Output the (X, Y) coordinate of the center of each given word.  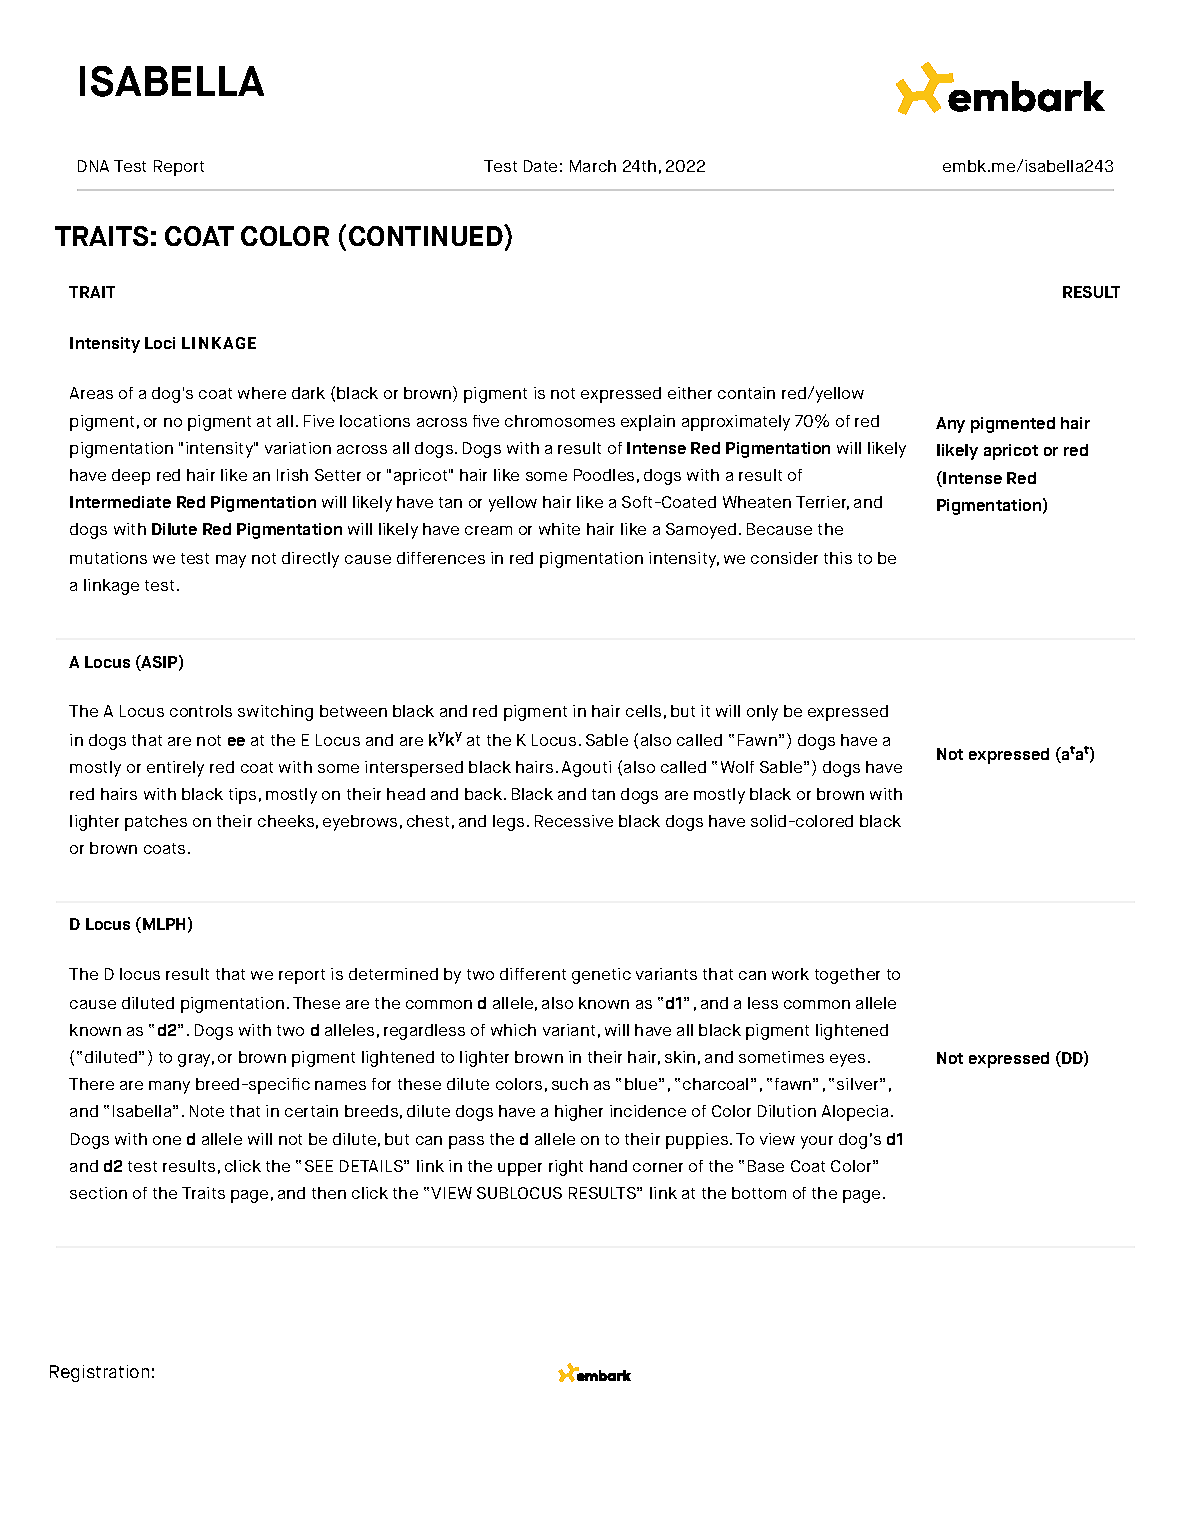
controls (201, 711)
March (593, 166)
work (790, 974)
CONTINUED (427, 235)
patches (156, 823)
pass (466, 1142)
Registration (99, 1373)
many (169, 1087)
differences (441, 558)
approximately (736, 423)
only (762, 713)
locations (375, 421)
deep (131, 477)
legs (508, 823)
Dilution (787, 1111)
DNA (93, 166)
